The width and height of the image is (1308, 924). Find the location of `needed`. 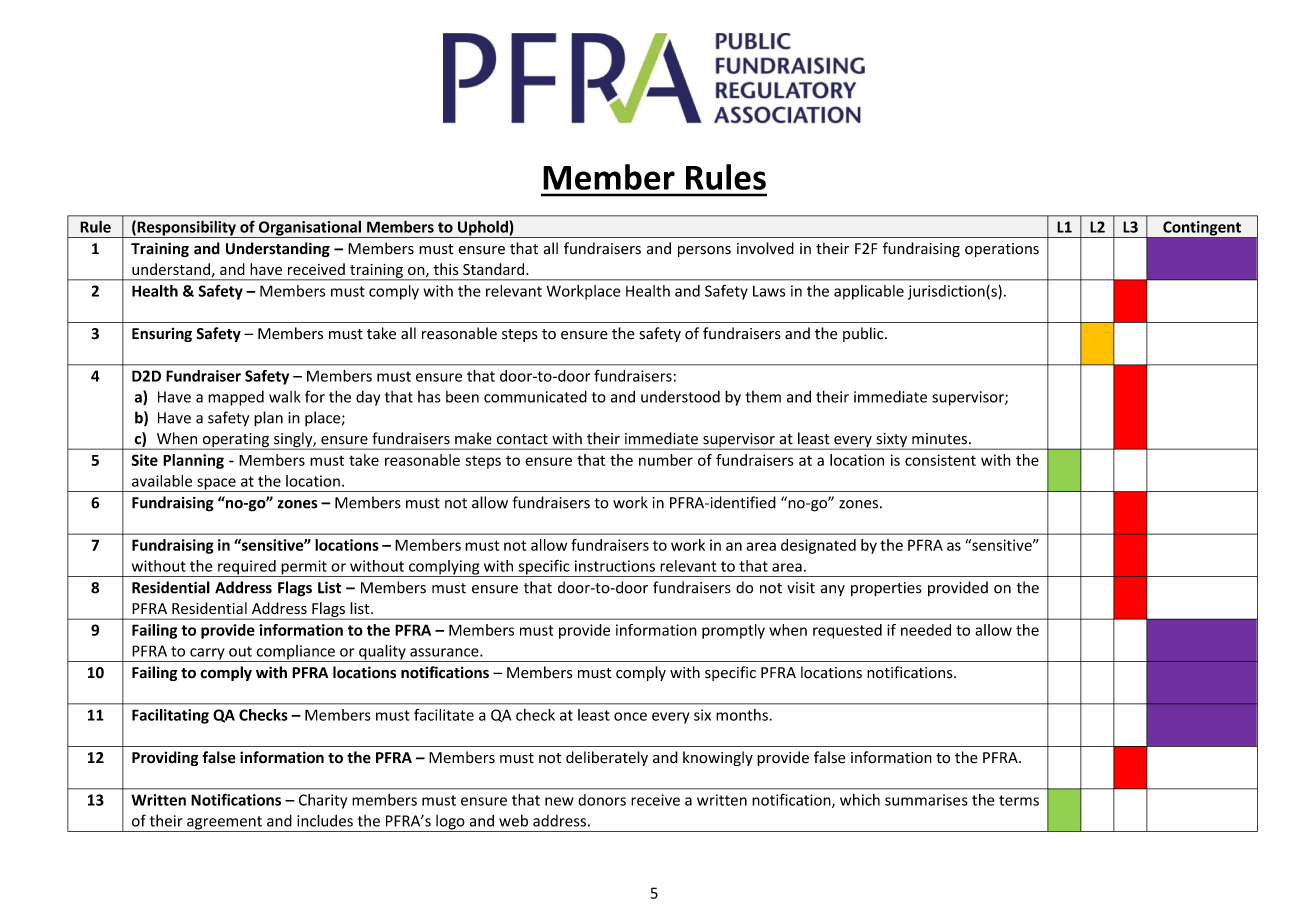

needed is located at coordinates (926, 630).
